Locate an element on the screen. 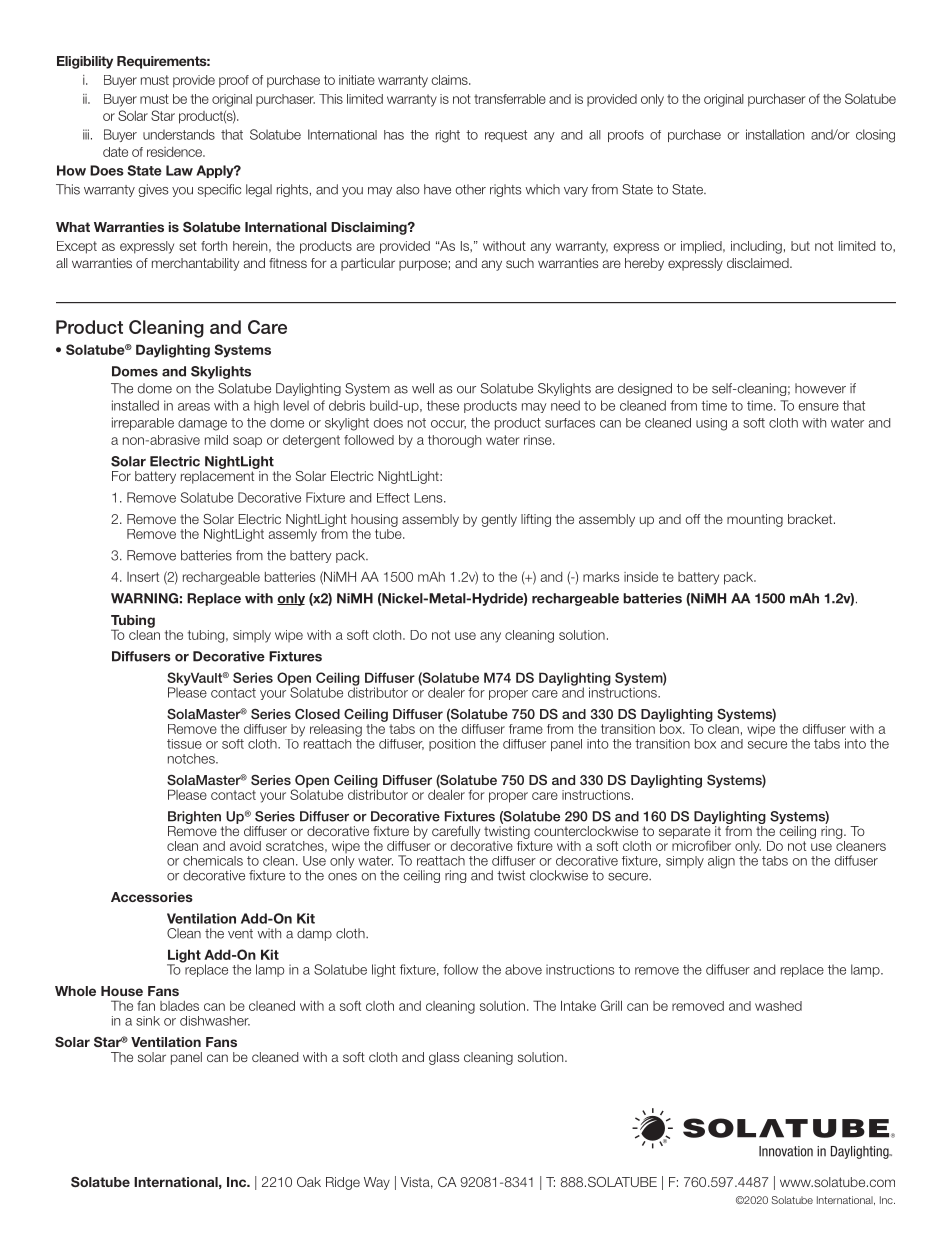 This screenshot has width=952, height=1233. claims is located at coordinates (450, 80).
